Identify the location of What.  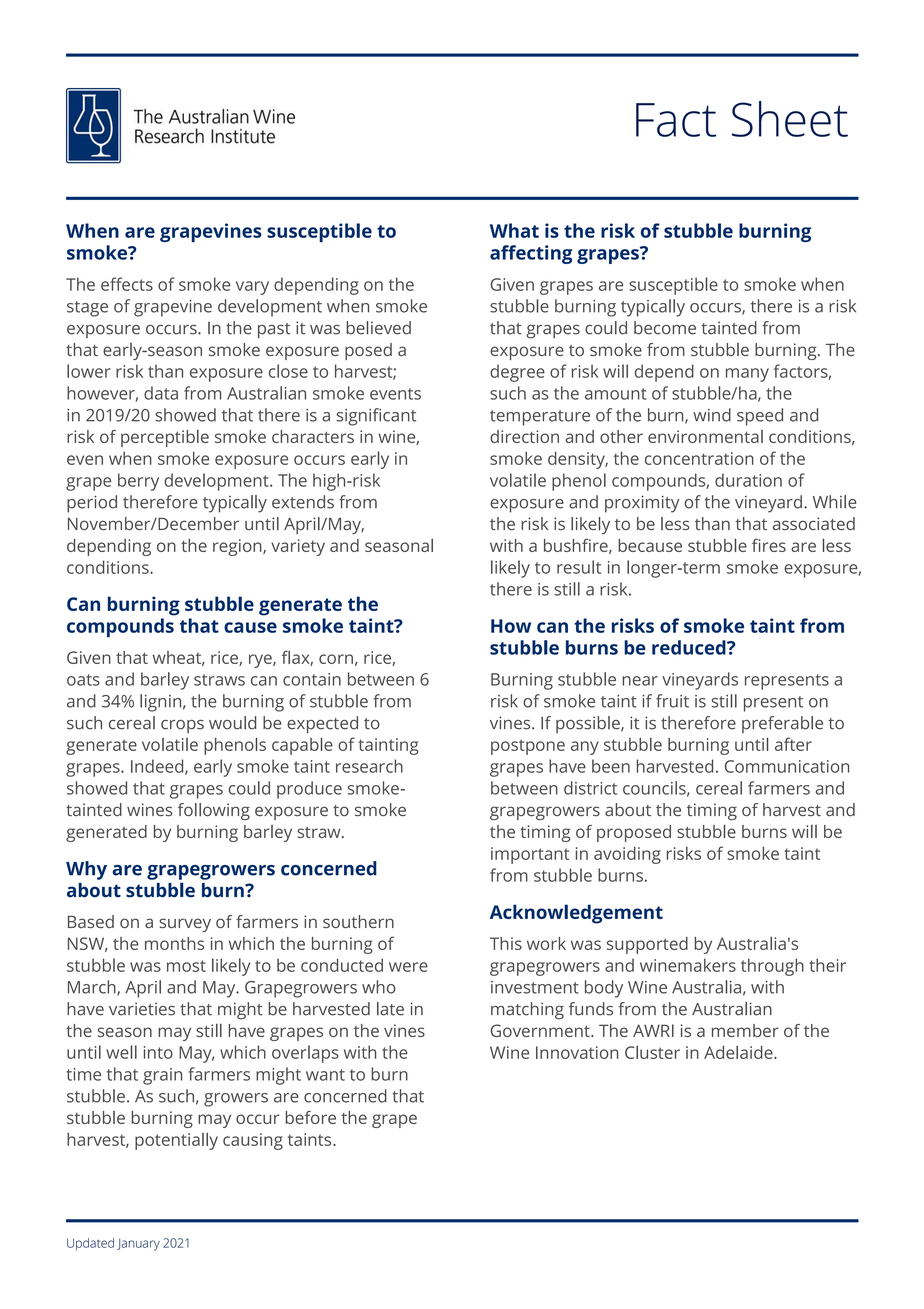
(514, 230).
